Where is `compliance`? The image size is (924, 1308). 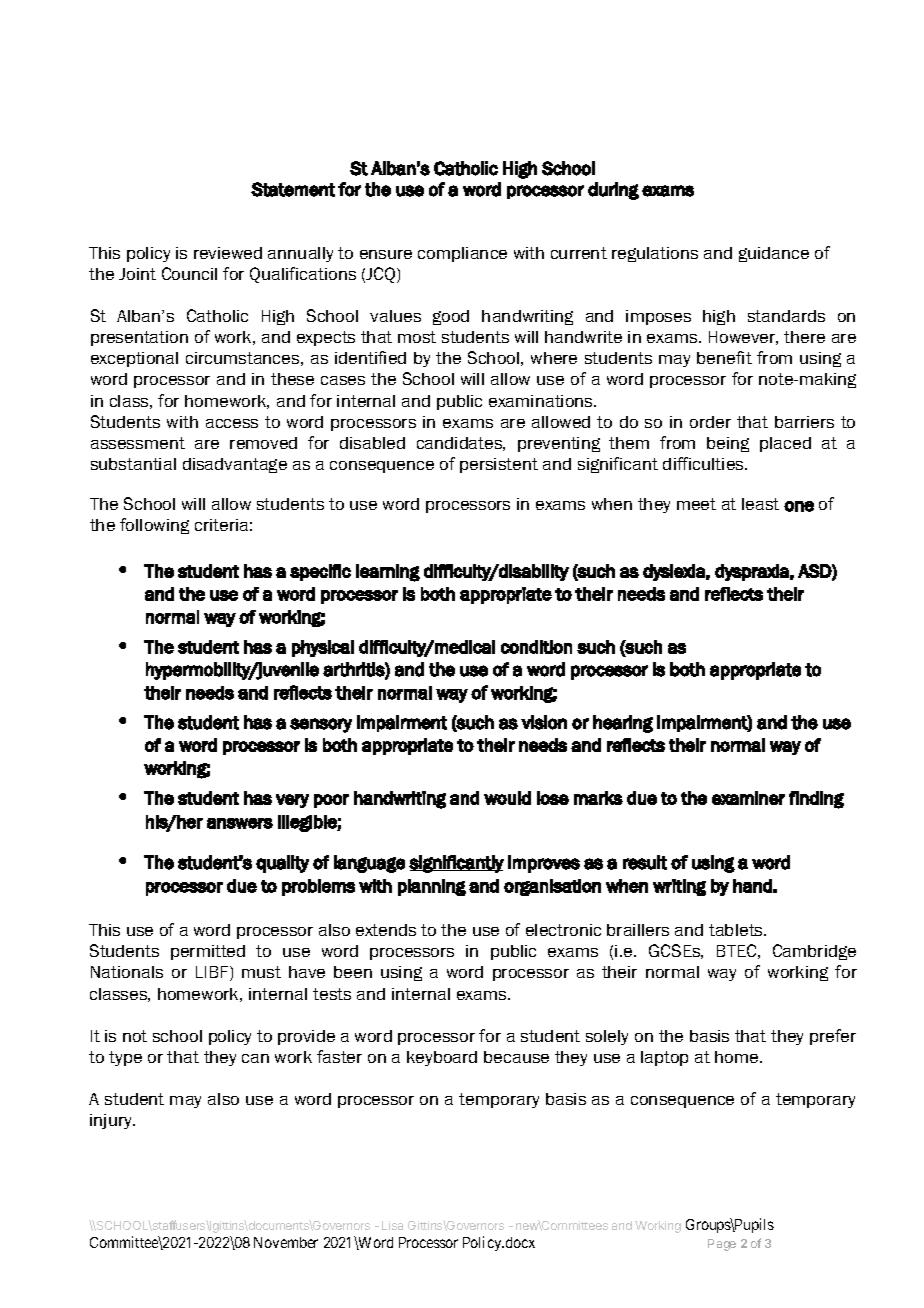 compliance is located at coordinates (462, 254).
